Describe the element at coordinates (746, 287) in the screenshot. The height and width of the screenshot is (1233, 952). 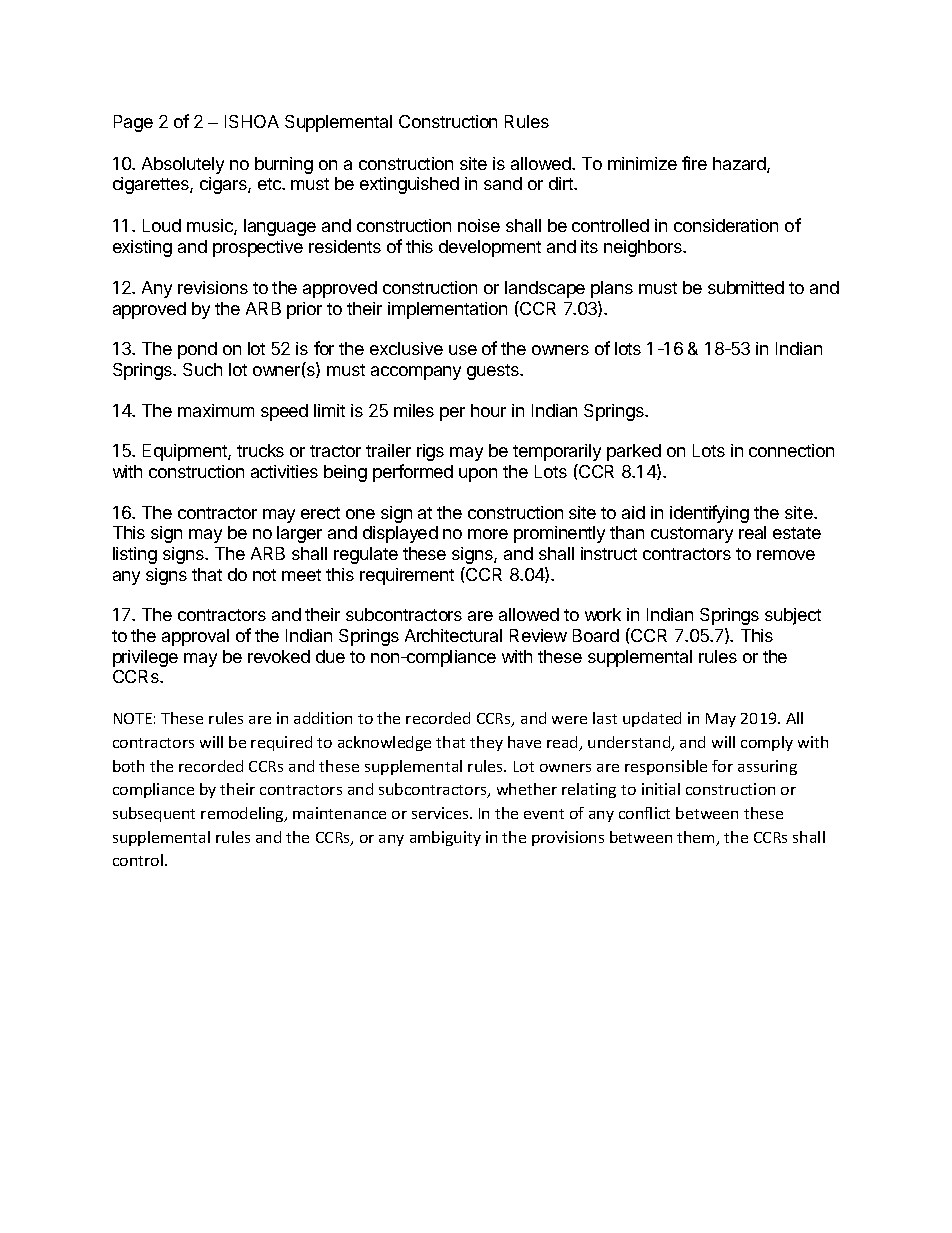
I see `submitted` at that location.
